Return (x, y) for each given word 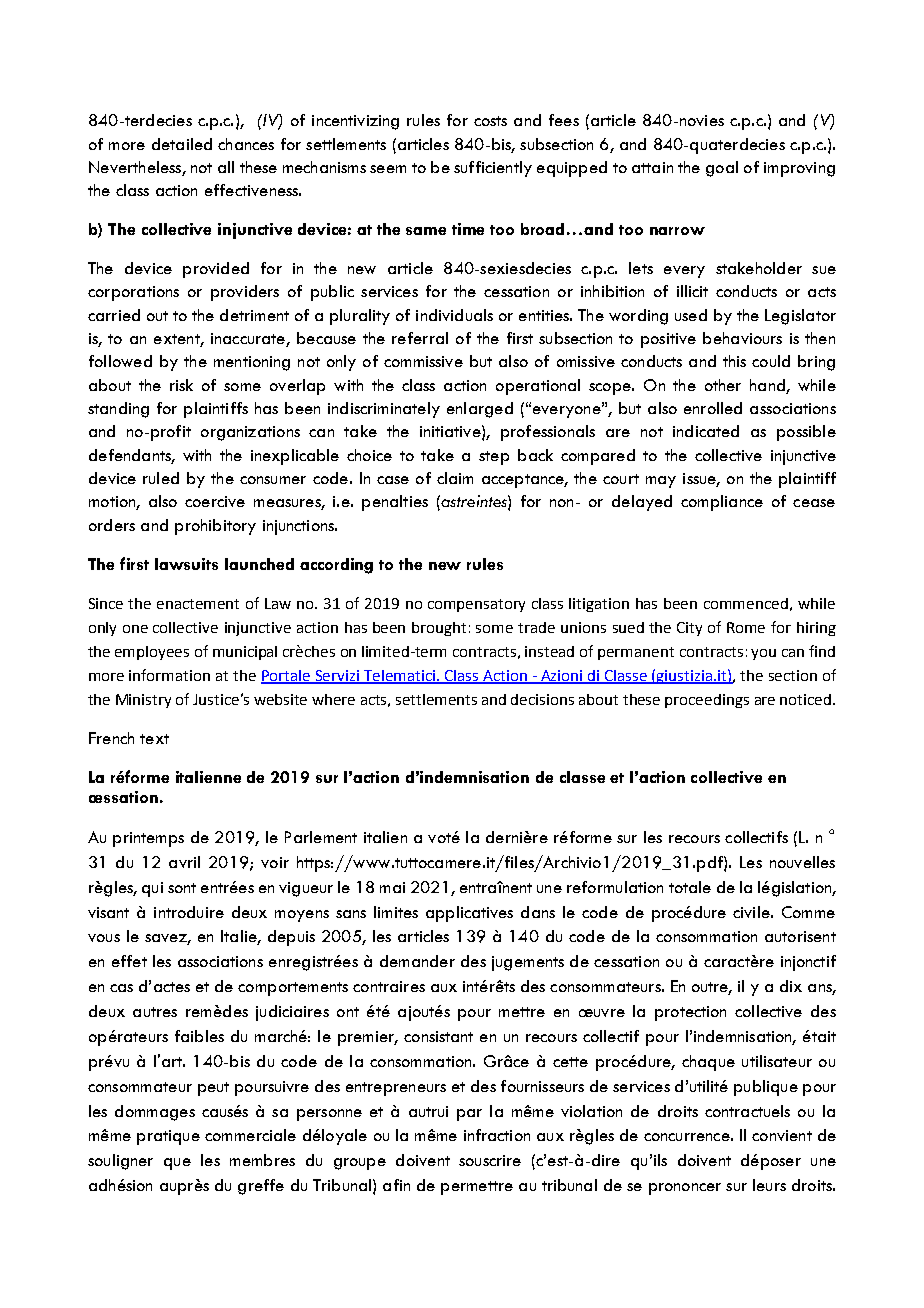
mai (392, 887)
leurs (769, 1185)
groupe (360, 1164)
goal (722, 169)
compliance (722, 503)
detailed (182, 144)
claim (455, 478)
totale (690, 887)
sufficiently (493, 169)
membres (262, 1160)
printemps (148, 839)
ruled (161, 478)
